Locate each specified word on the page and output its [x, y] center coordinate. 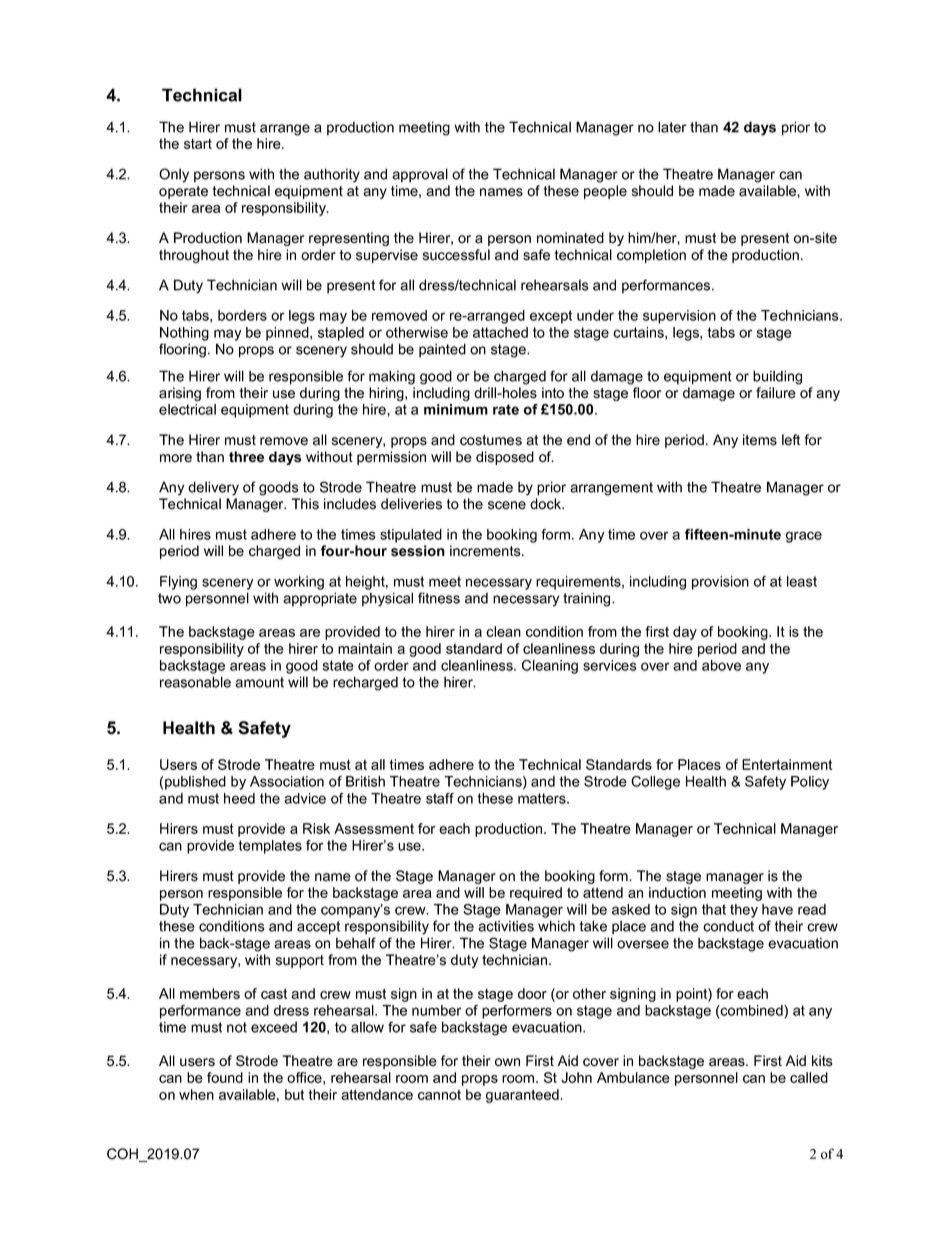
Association [287, 781]
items [760, 440]
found [225, 1077]
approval [420, 175]
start [198, 144]
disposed [505, 458]
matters [543, 798]
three [246, 457]
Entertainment [787, 764]
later [672, 127]
